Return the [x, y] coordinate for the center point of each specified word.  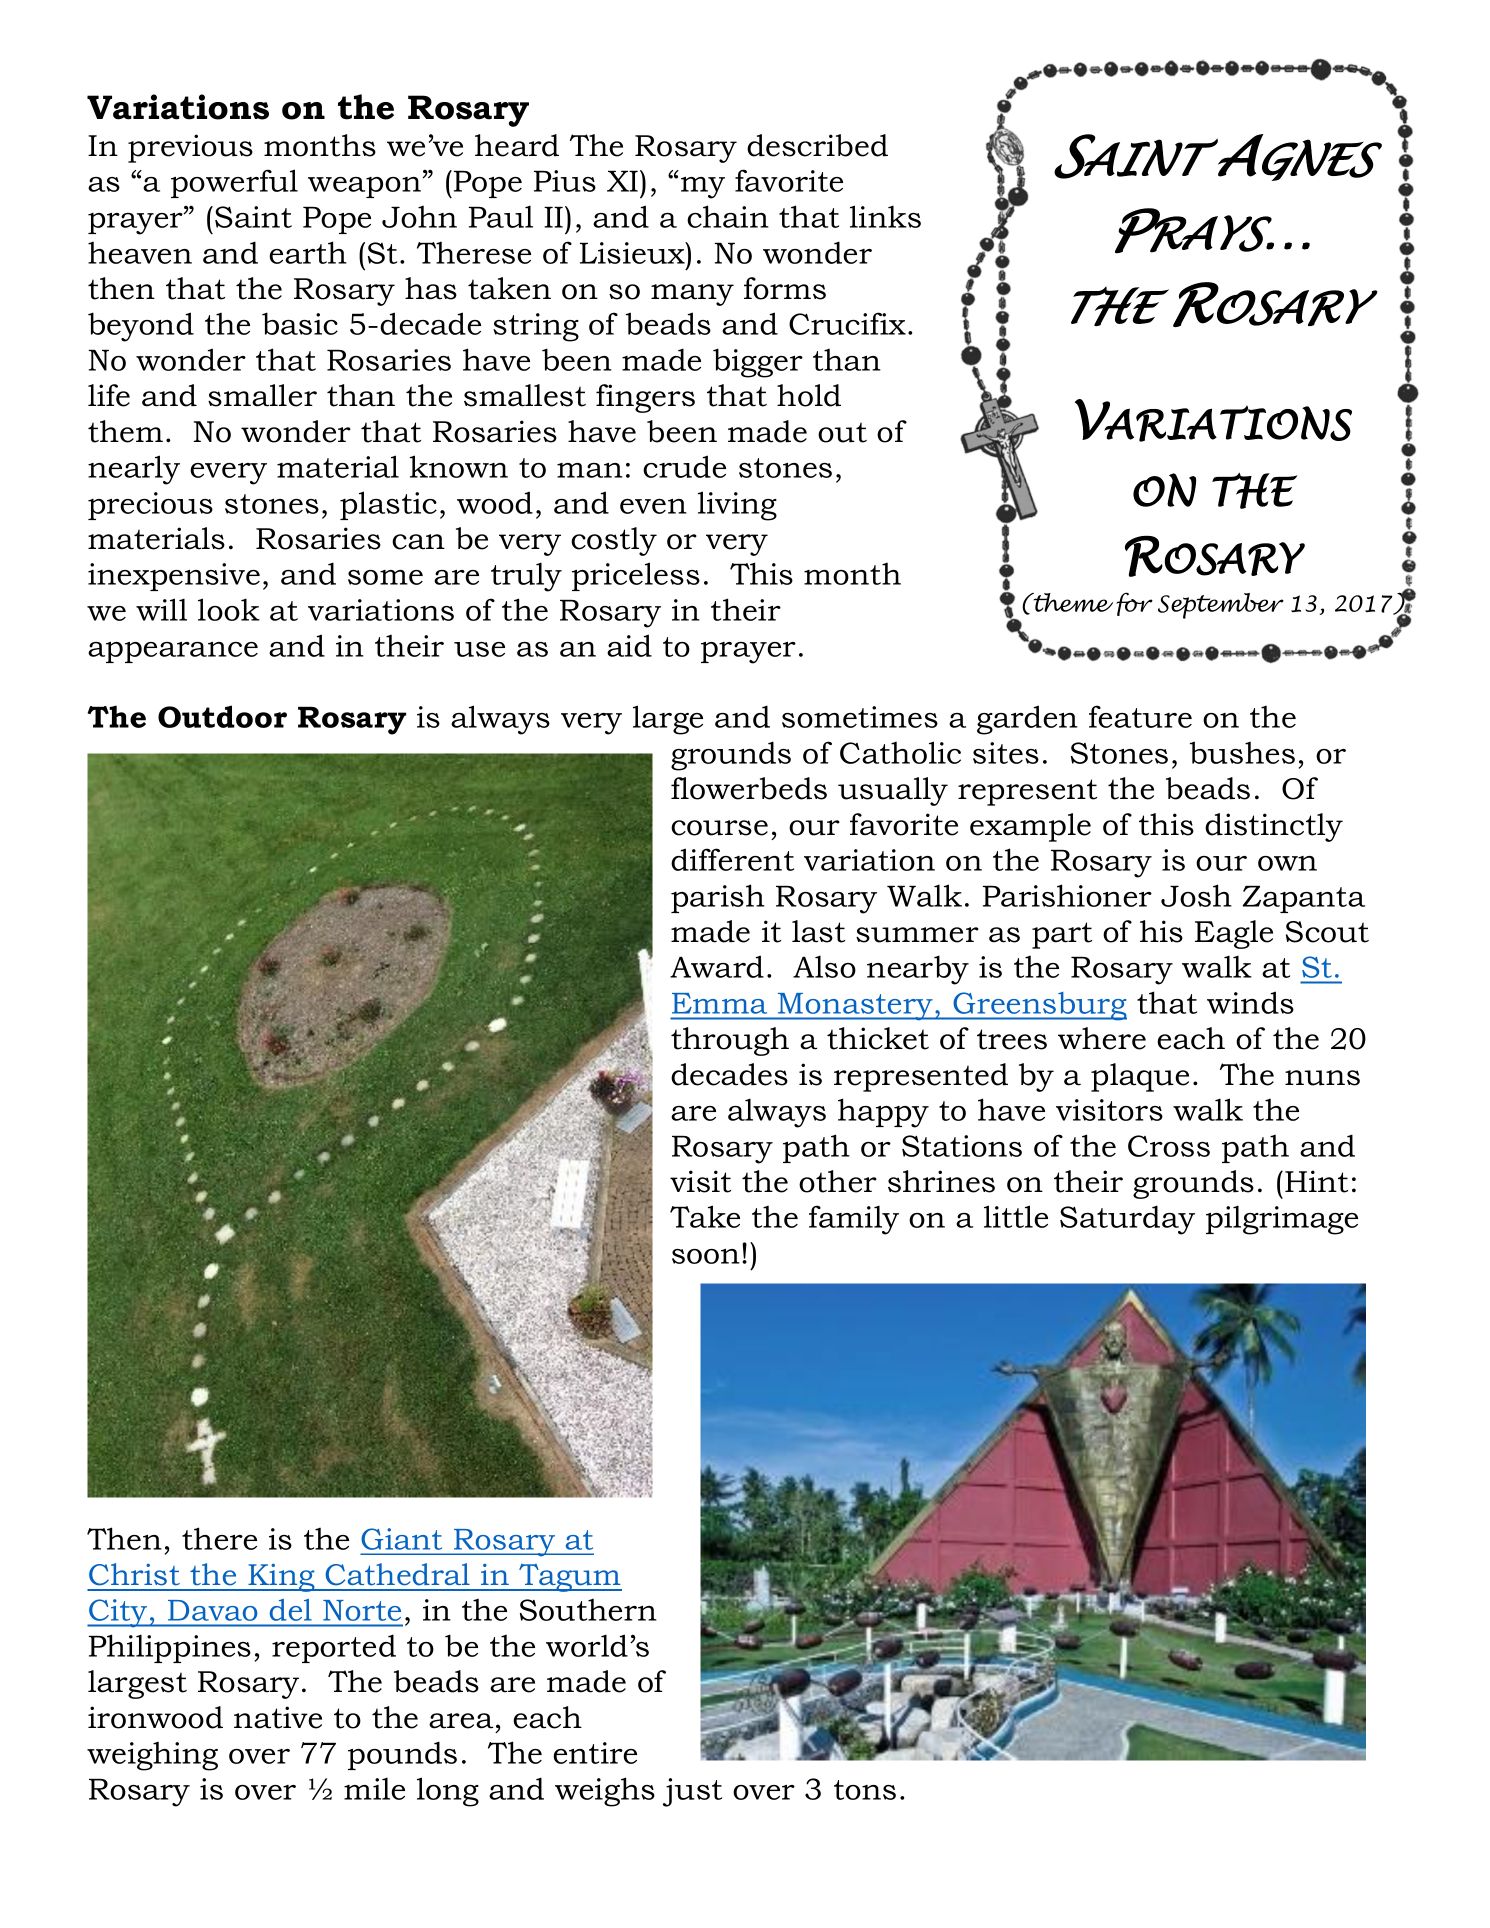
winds [1250, 1002]
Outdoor [222, 716]
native [278, 1717]
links [885, 216]
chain [728, 216]
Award [717, 966]
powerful [234, 183]
